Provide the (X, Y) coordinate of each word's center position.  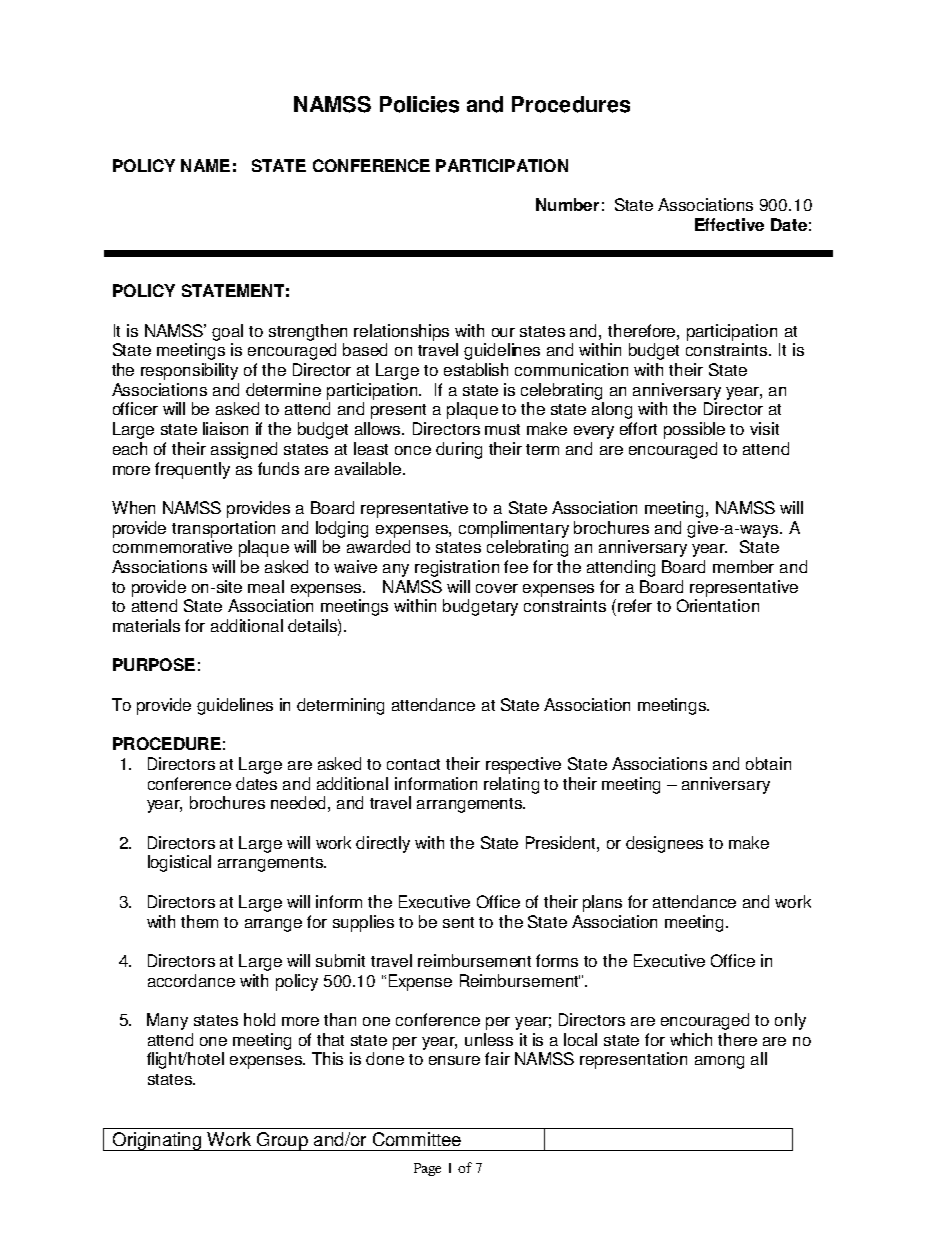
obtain (768, 763)
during (459, 450)
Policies (419, 104)
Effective (729, 224)
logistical (179, 863)
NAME (205, 165)
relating (511, 785)
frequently (192, 470)
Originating (156, 1141)
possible (694, 430)
